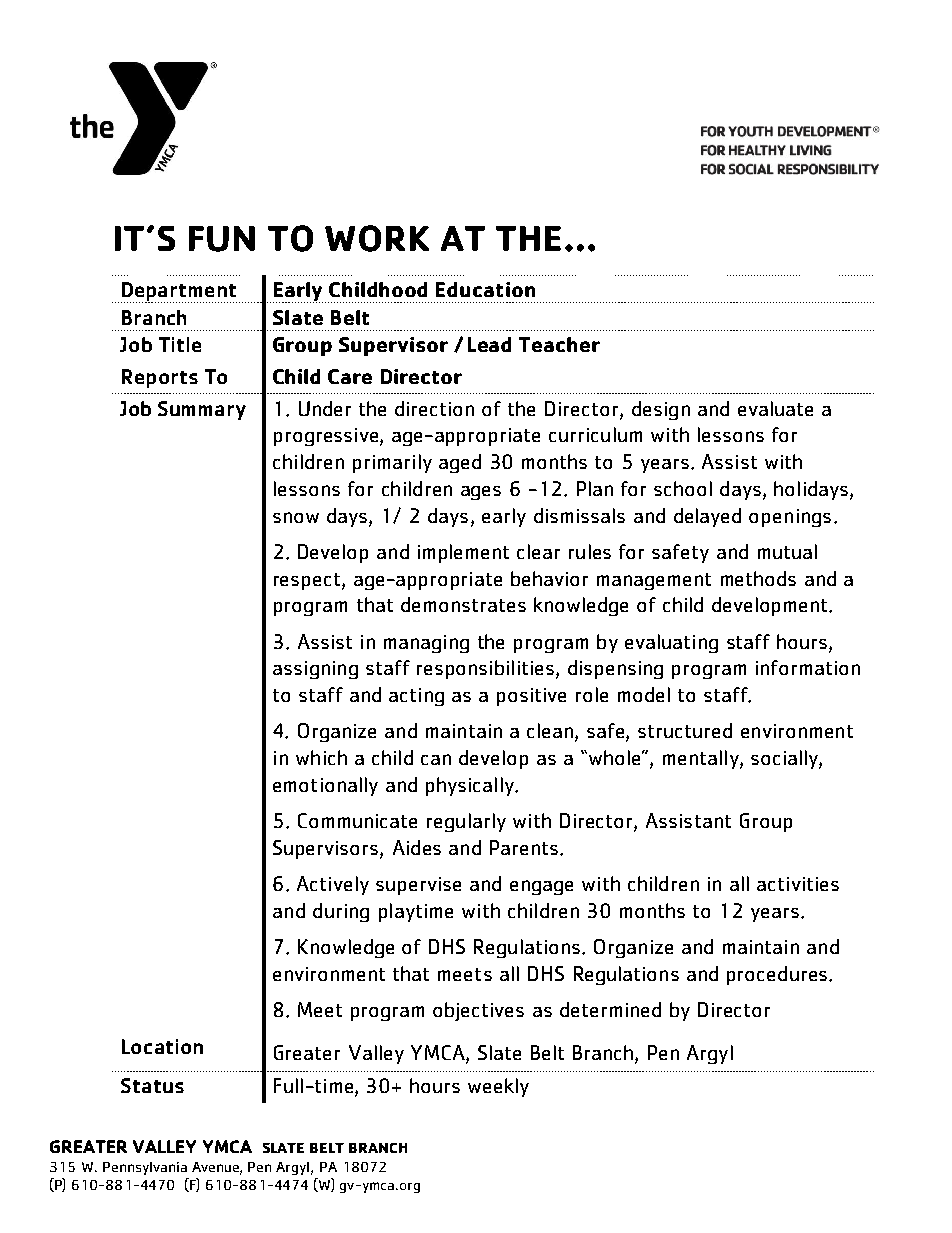 This screenshot has width=952, height=1233. What do you see at coordinates (315, 670) in the screenshot?
I see `assigning` at bounding box center [315, 670].
